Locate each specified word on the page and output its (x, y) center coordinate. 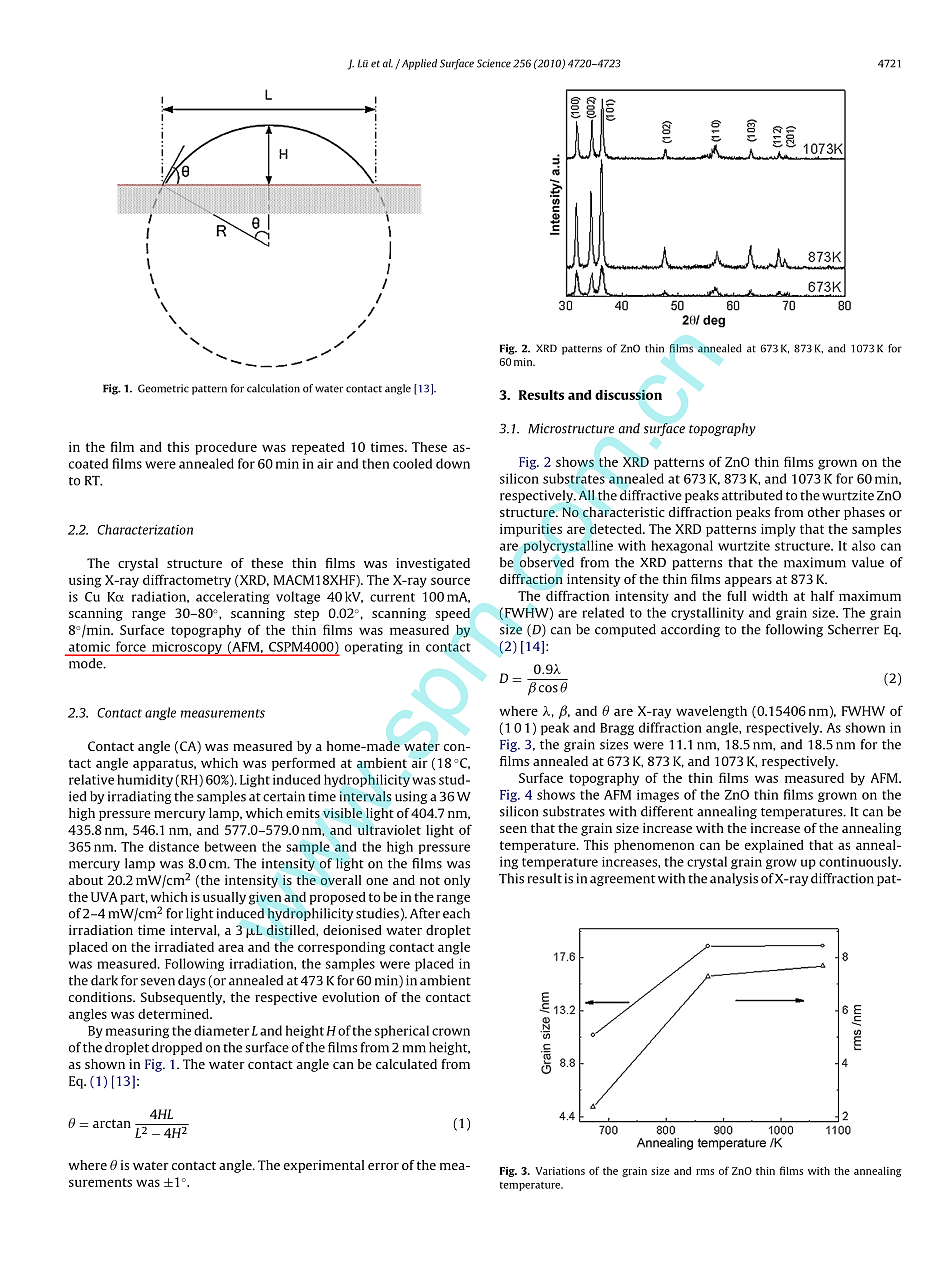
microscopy (187, 649)
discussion (628, 394)
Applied (418, 64)
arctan (112, 1123)
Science (494, 63)
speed (452, 614)
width (770, 596)
